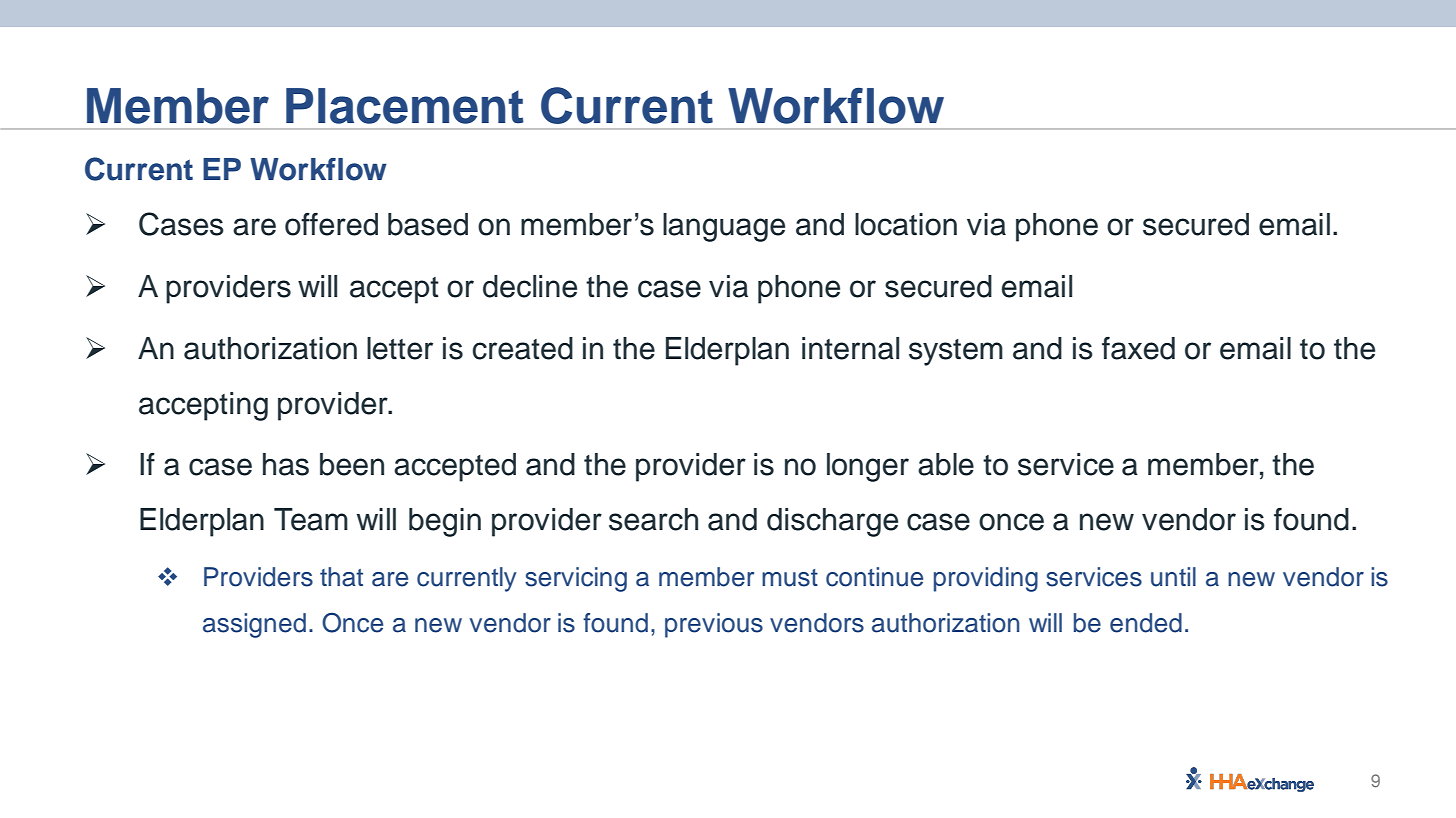  What do you see at coordinates (906, 224) in the screenshot?
I see `location` at bounding box center [906, 224].
